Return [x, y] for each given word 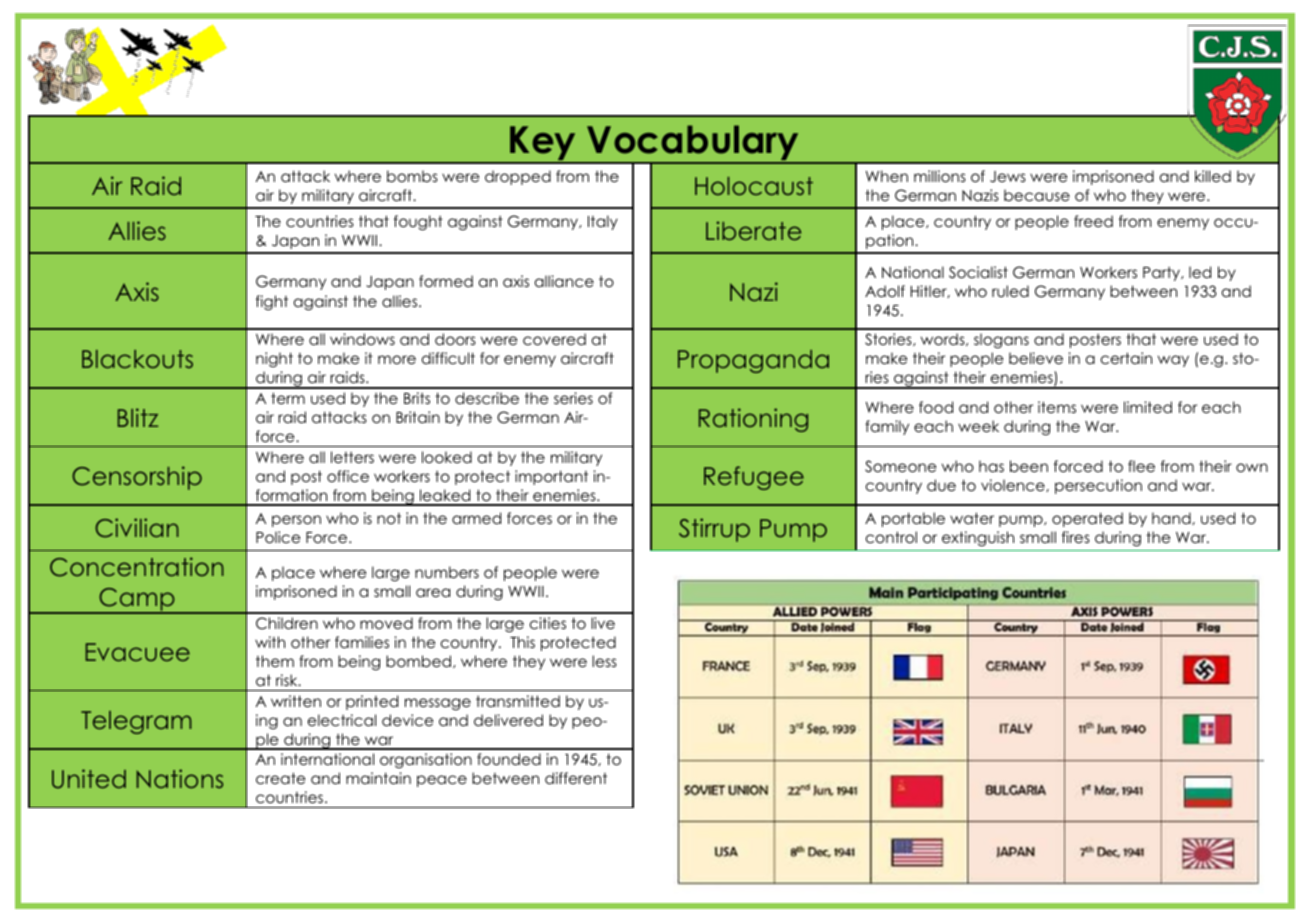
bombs [412, 176]
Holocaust [754, 186]
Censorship [137, 478]
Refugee [754, 478]
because [1037, 195]
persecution [1098, 486]
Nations [180, 778]
